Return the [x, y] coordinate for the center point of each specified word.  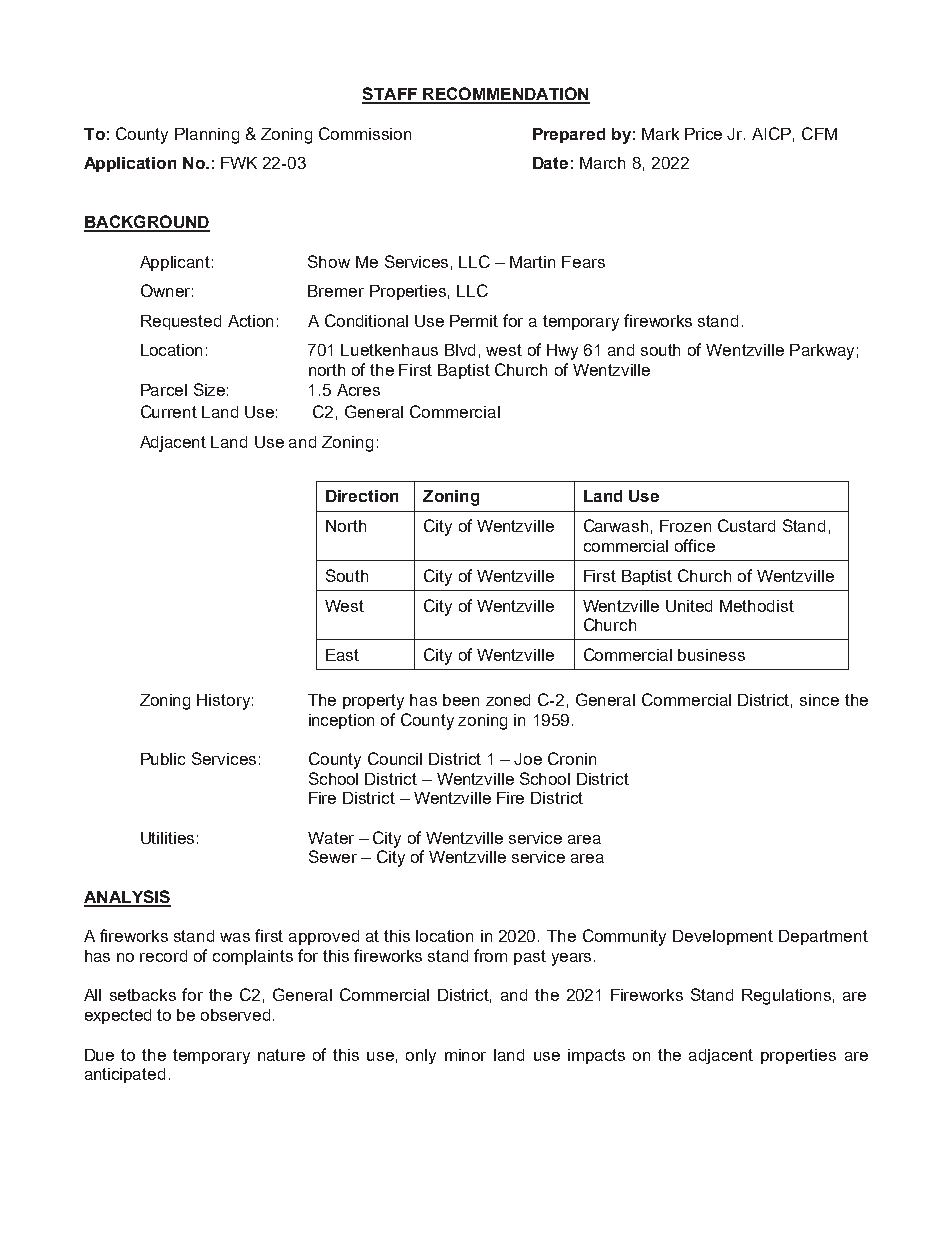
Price [703, 134]
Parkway [822, 352]
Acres [358, 390]
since [819, 700]
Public [163, 759]
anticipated [125, 1075]
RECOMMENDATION [505, 95]
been [461, 700]
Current [169, 411]
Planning [207, 136]
